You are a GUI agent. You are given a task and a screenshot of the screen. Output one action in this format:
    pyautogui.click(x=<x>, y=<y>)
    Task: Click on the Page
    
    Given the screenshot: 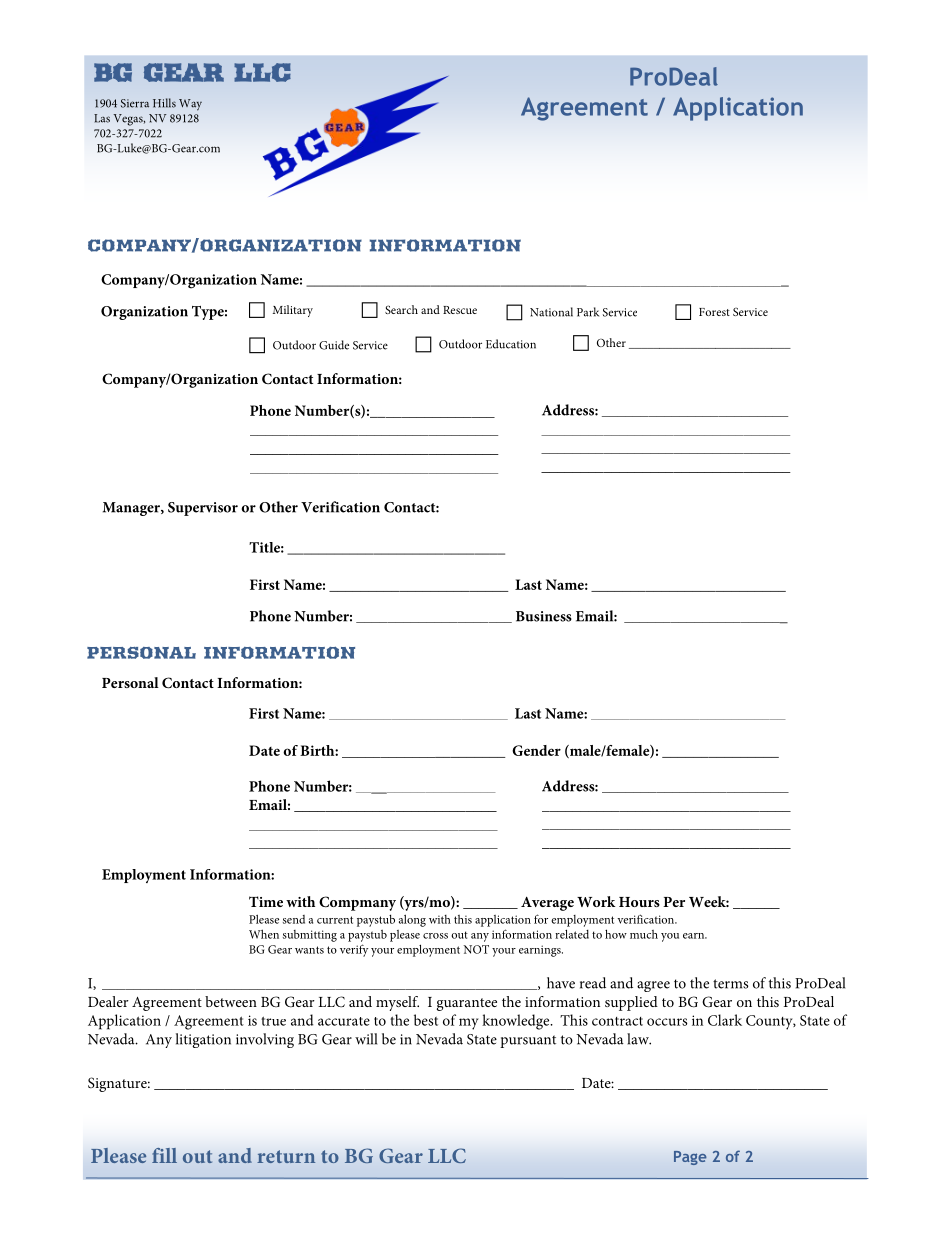 What is the action you would take?
    pyautogui.click(x=690, y=1158)
